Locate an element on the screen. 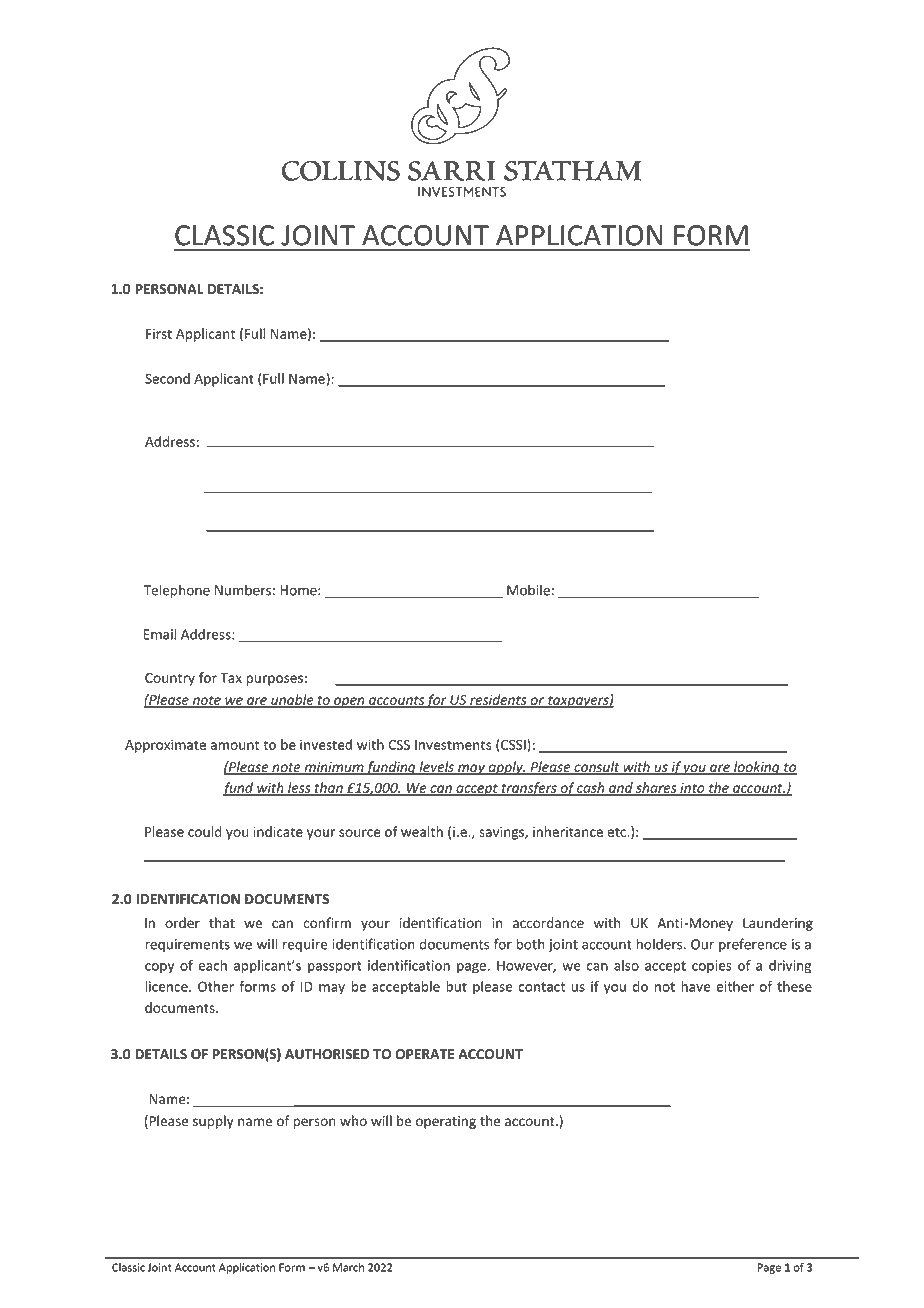  could is located at coordinates (205, 831).
